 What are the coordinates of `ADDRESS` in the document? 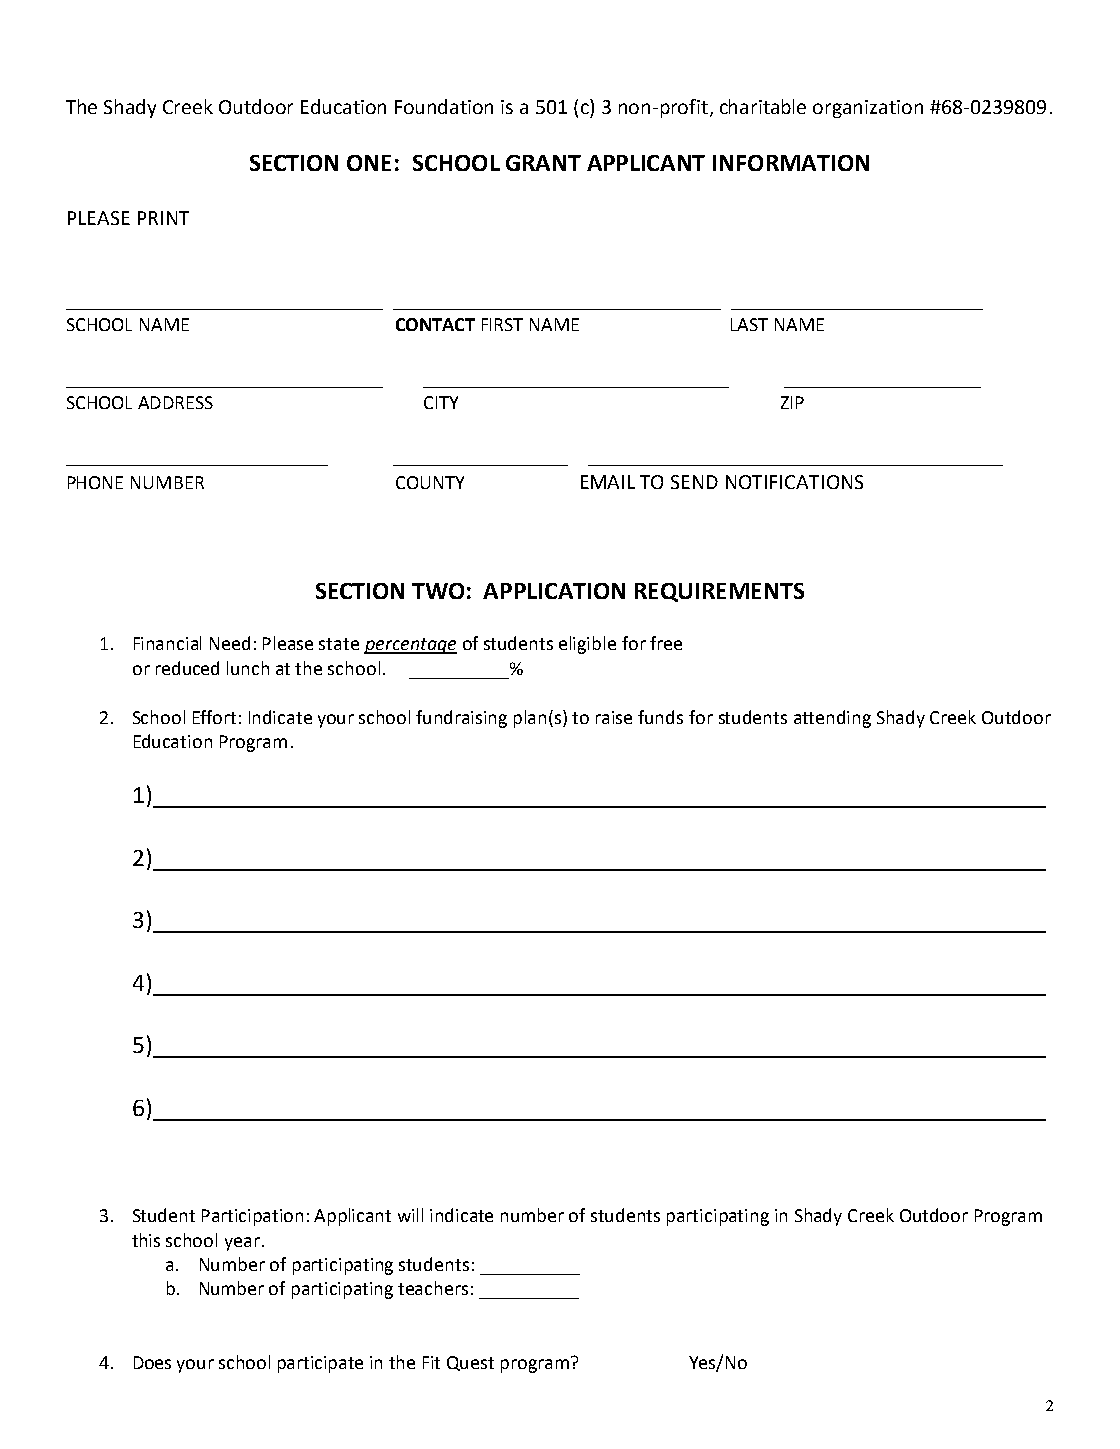 It's located at (175, 402).
